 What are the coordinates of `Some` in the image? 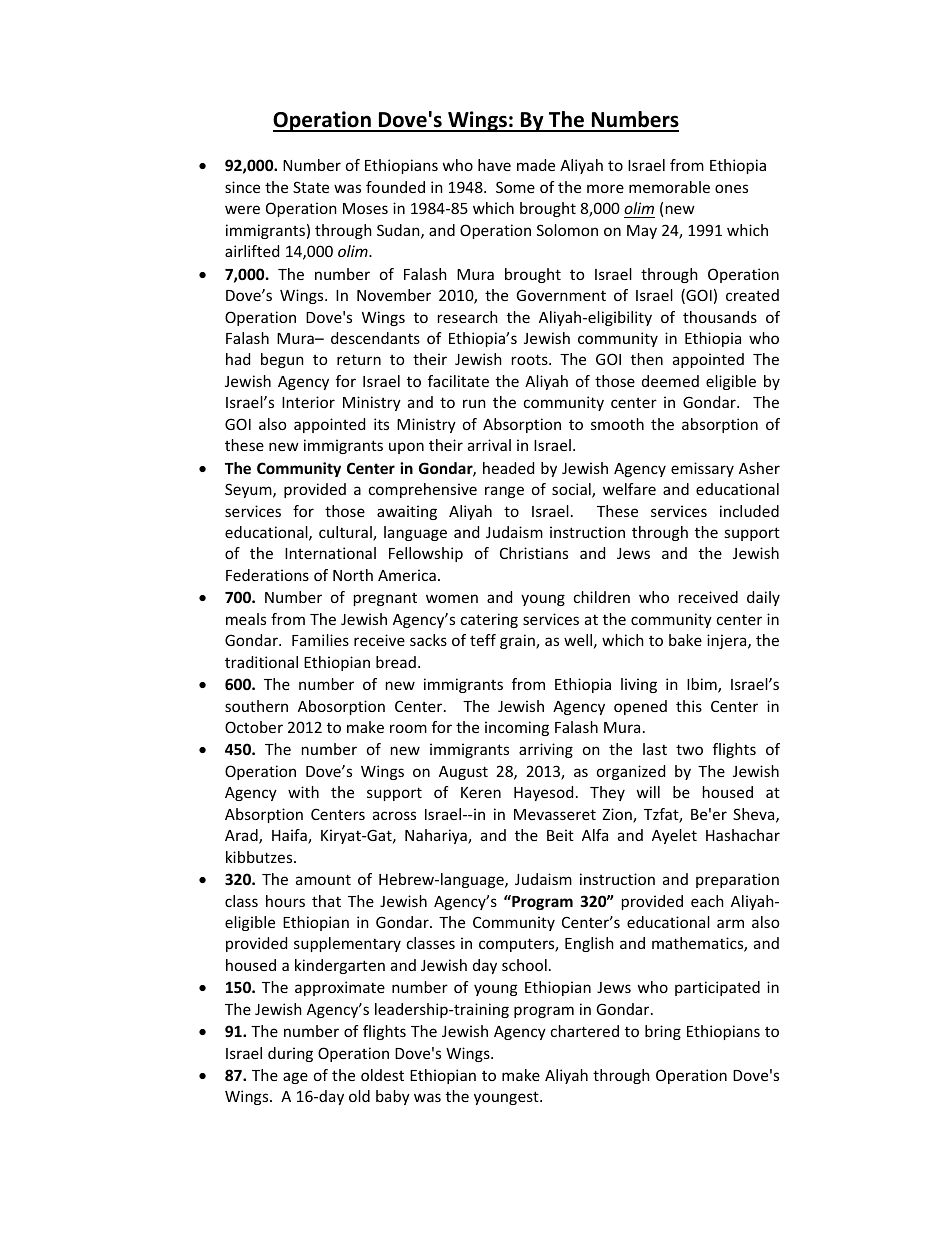 It's located at (515, 187).
